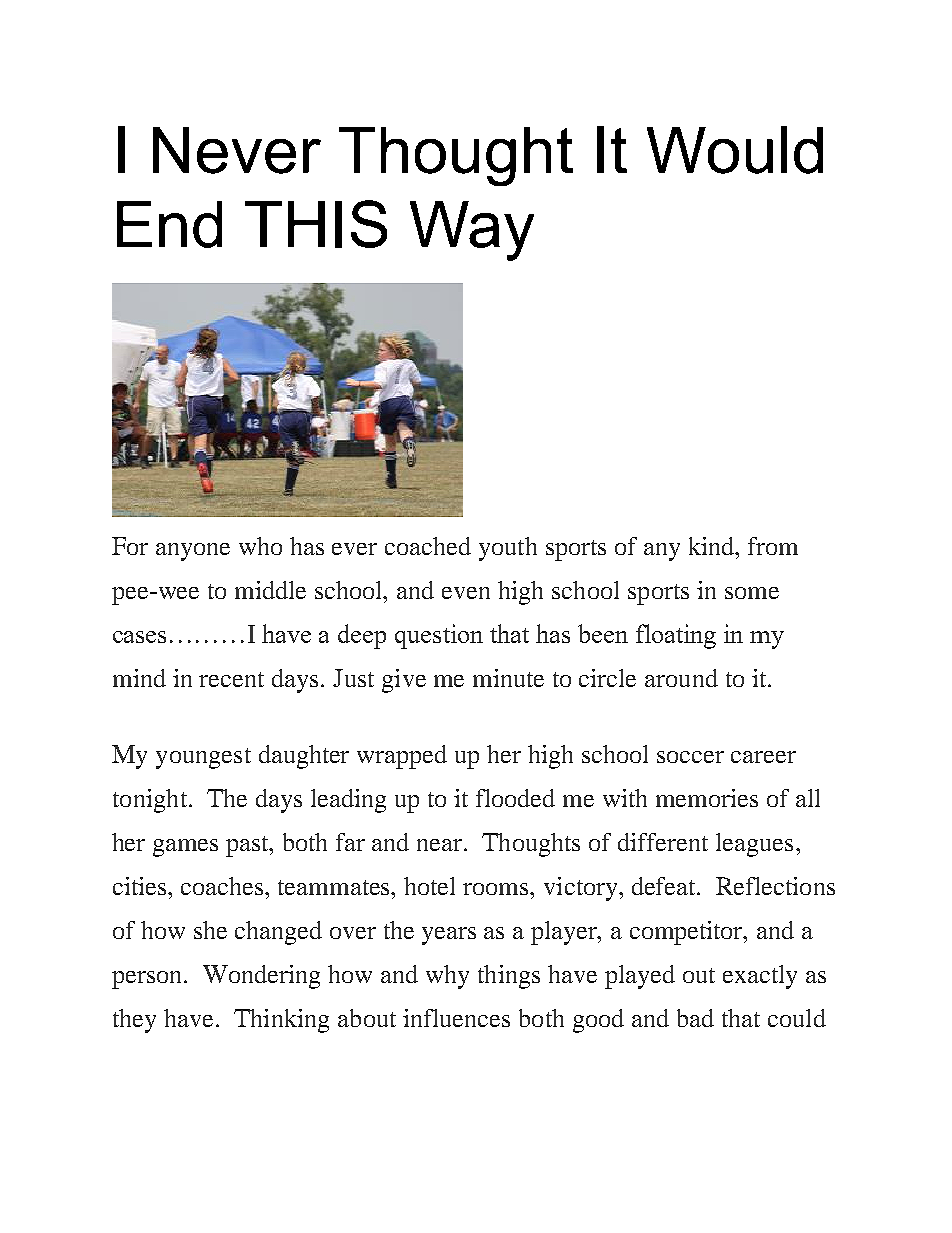  I want to click on minute, so click(508, 678).
